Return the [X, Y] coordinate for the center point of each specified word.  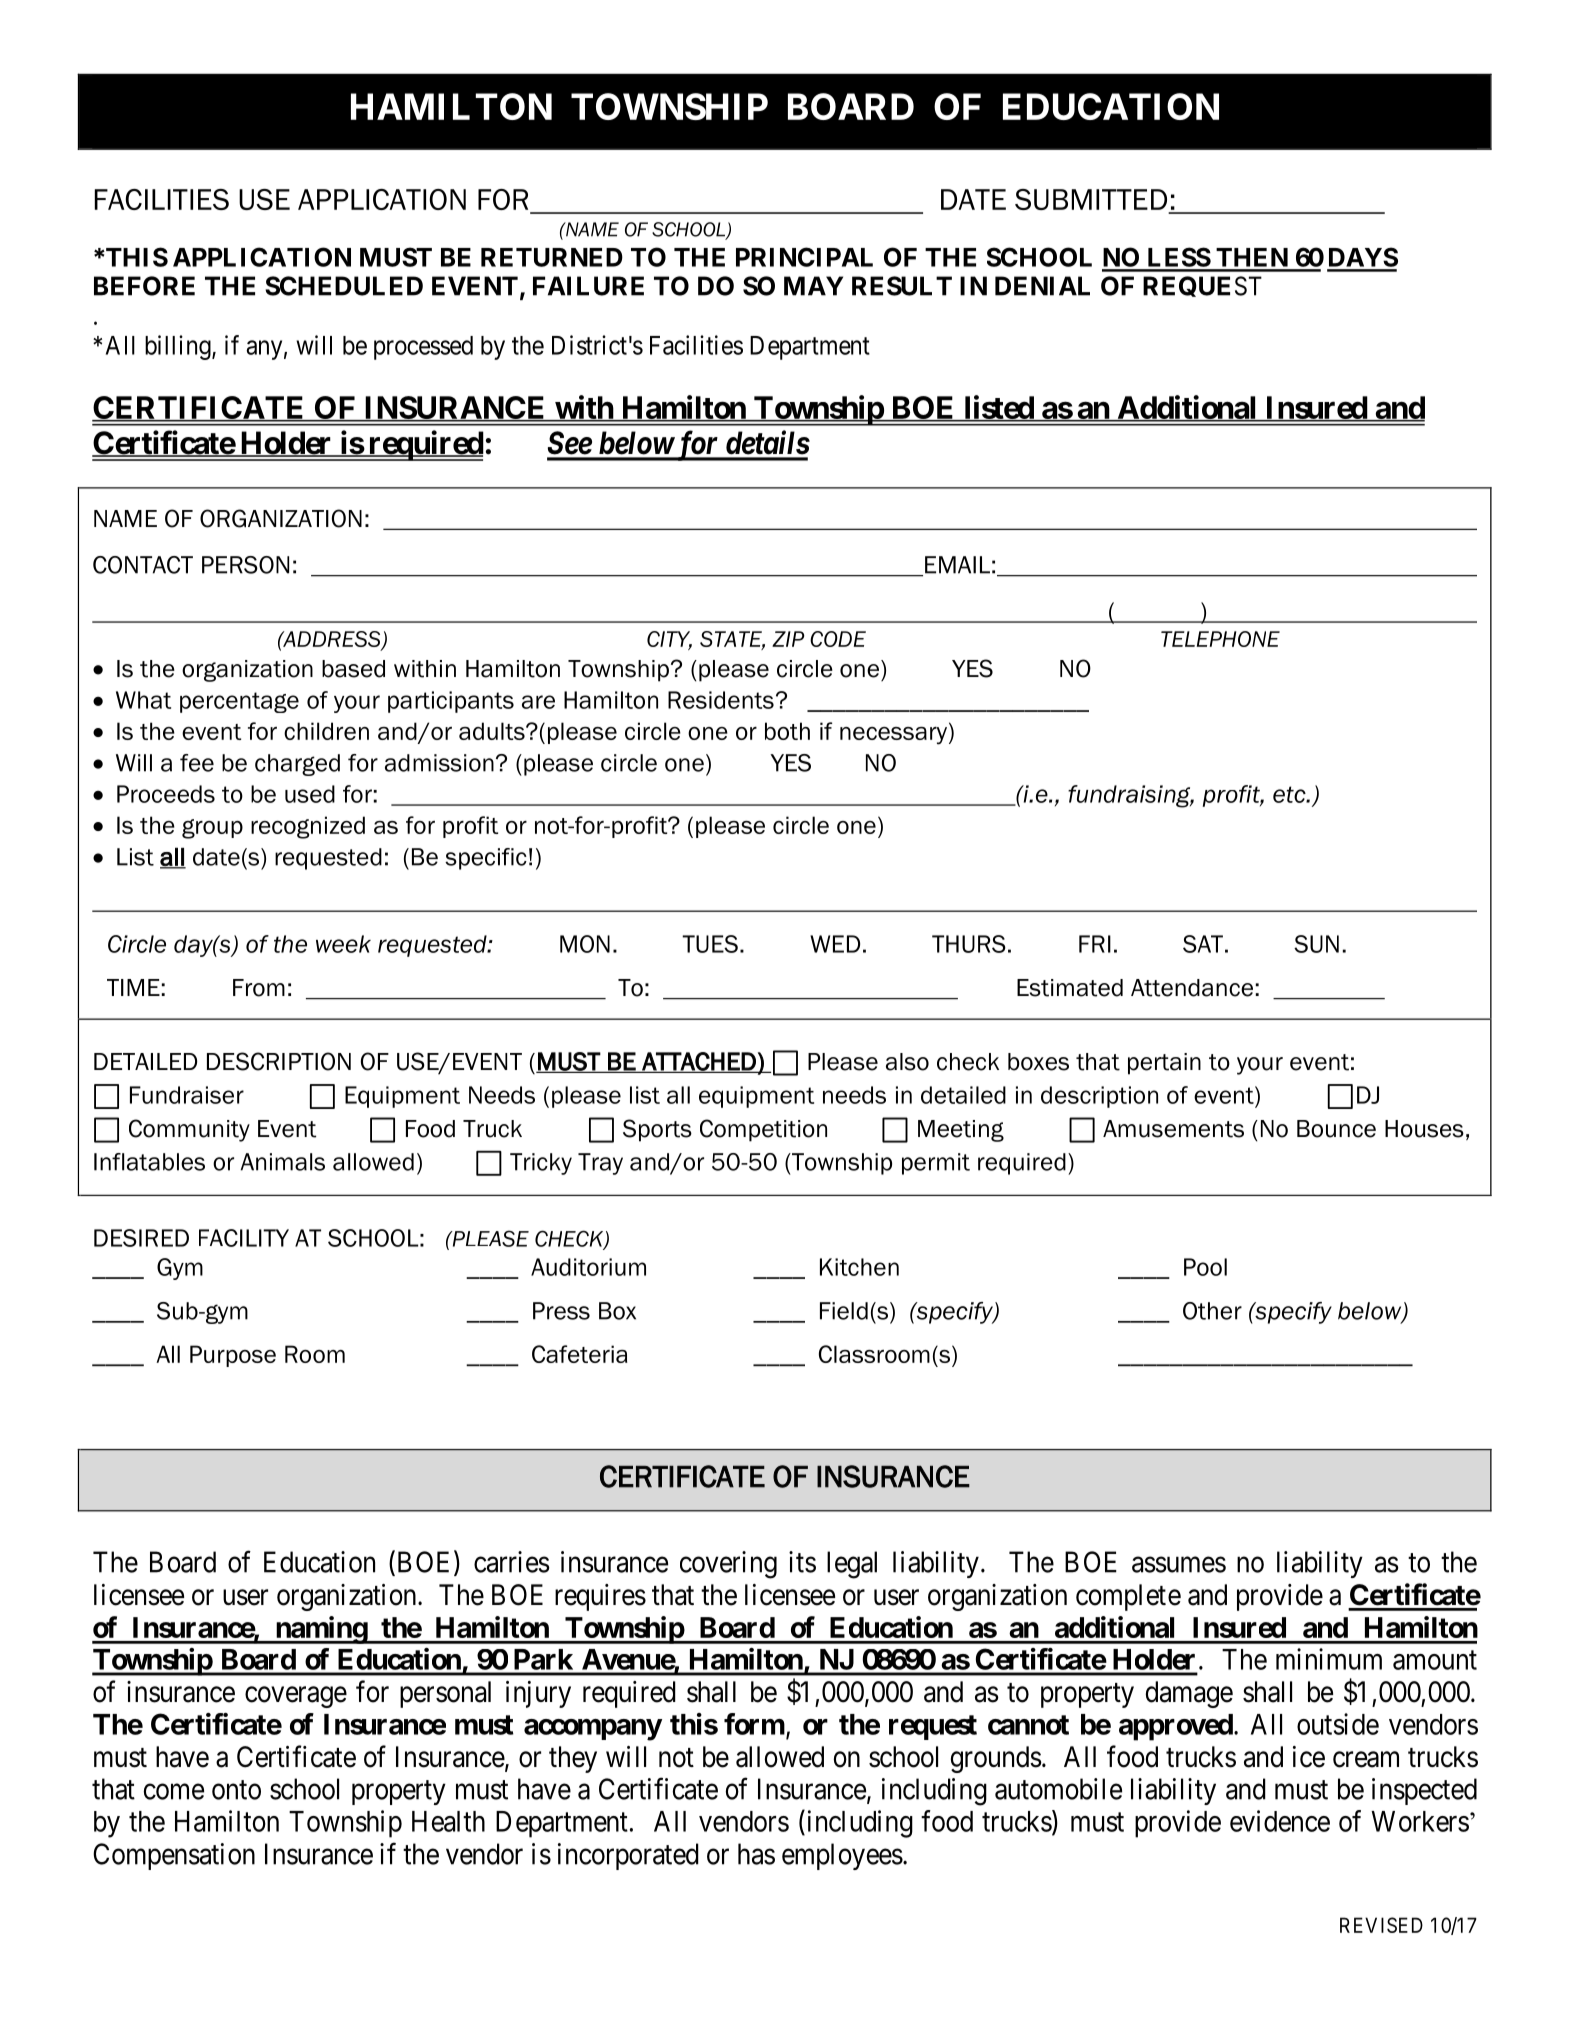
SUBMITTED [1092, 201]
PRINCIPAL [804, 257]
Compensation [174, 1856]
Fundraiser [187, 1095]
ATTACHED [699, 1062]
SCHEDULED [344, 286]
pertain [1164, 1064]
